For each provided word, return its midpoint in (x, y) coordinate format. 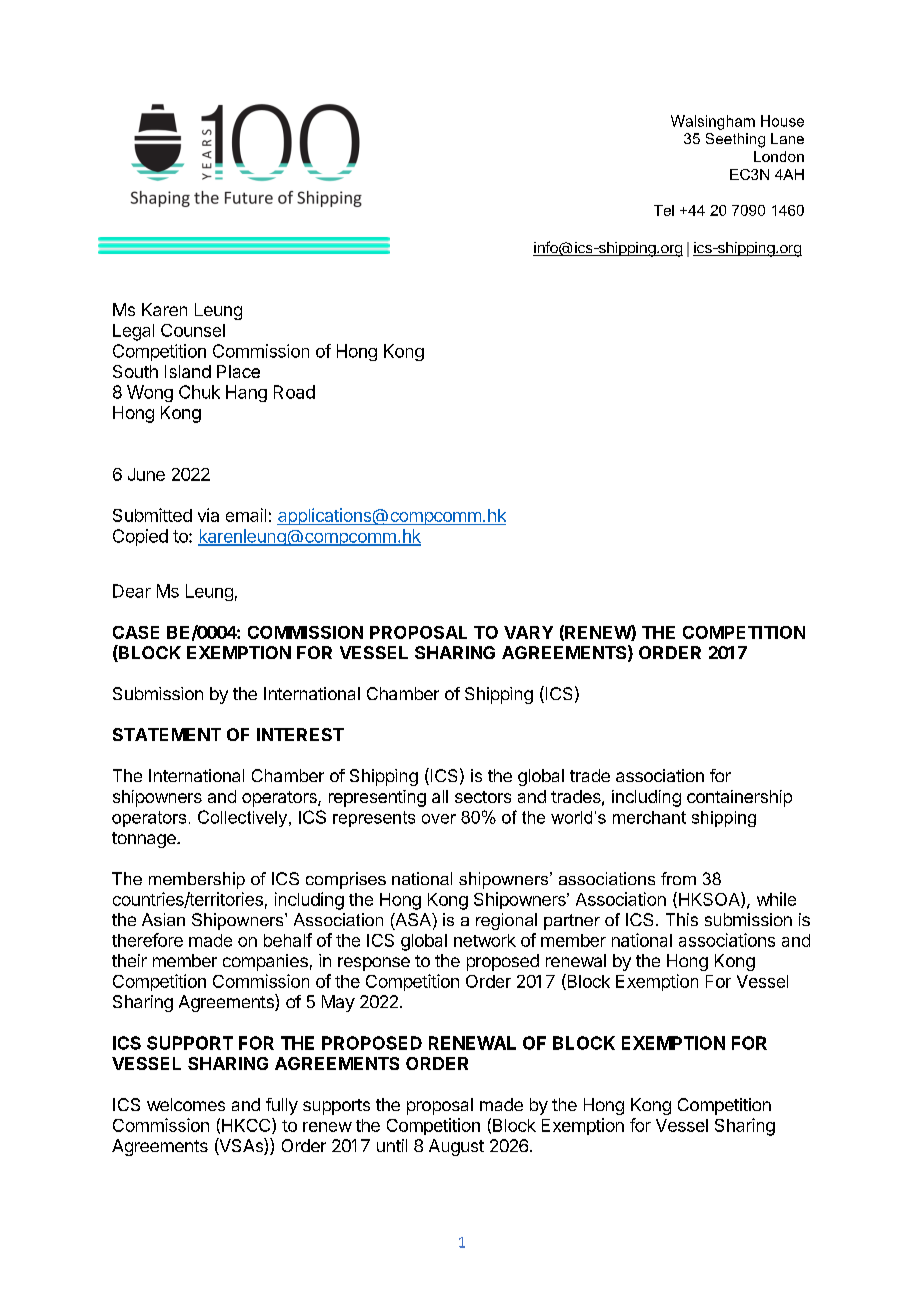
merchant (649, 817)
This (682, 919)
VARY (528, 632)
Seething (735, 140)
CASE (136, 632)
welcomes (186, 1104)
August (456, 1147)
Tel (664, 210)
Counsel (193, 330)
